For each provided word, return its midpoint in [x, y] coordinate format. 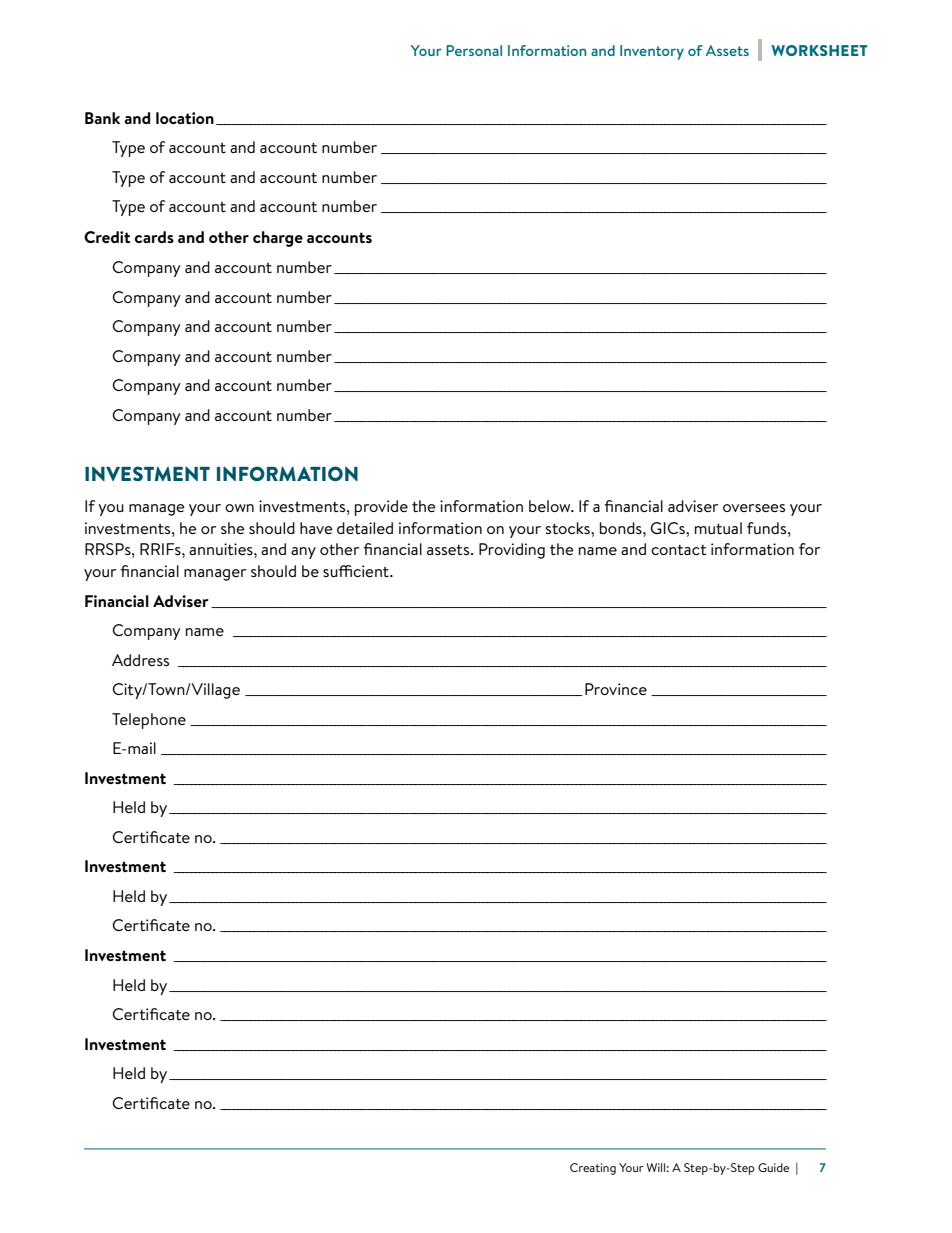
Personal [474, 50]
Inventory [652, 52]
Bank [102, 118]
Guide [773, 1167]
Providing [512, 551]
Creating [593, 1169]
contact [679, 550]
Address [140, 660]
